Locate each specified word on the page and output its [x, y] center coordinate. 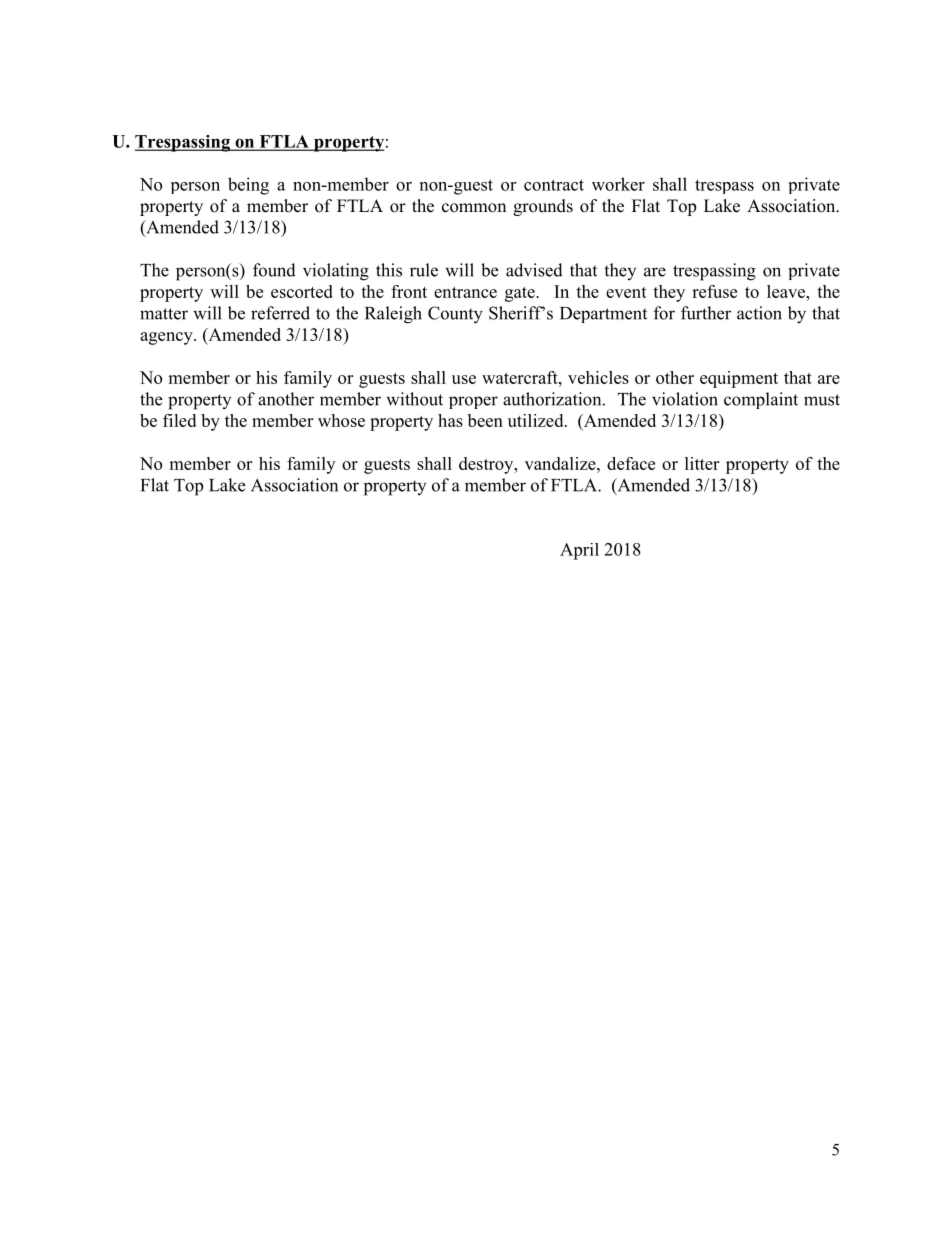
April [579, 551]
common [474, 208]
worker [618, 184]
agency [167, 338]
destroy [487, 465]
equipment [739, 379]
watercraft [521, 377]
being [248, 186]
